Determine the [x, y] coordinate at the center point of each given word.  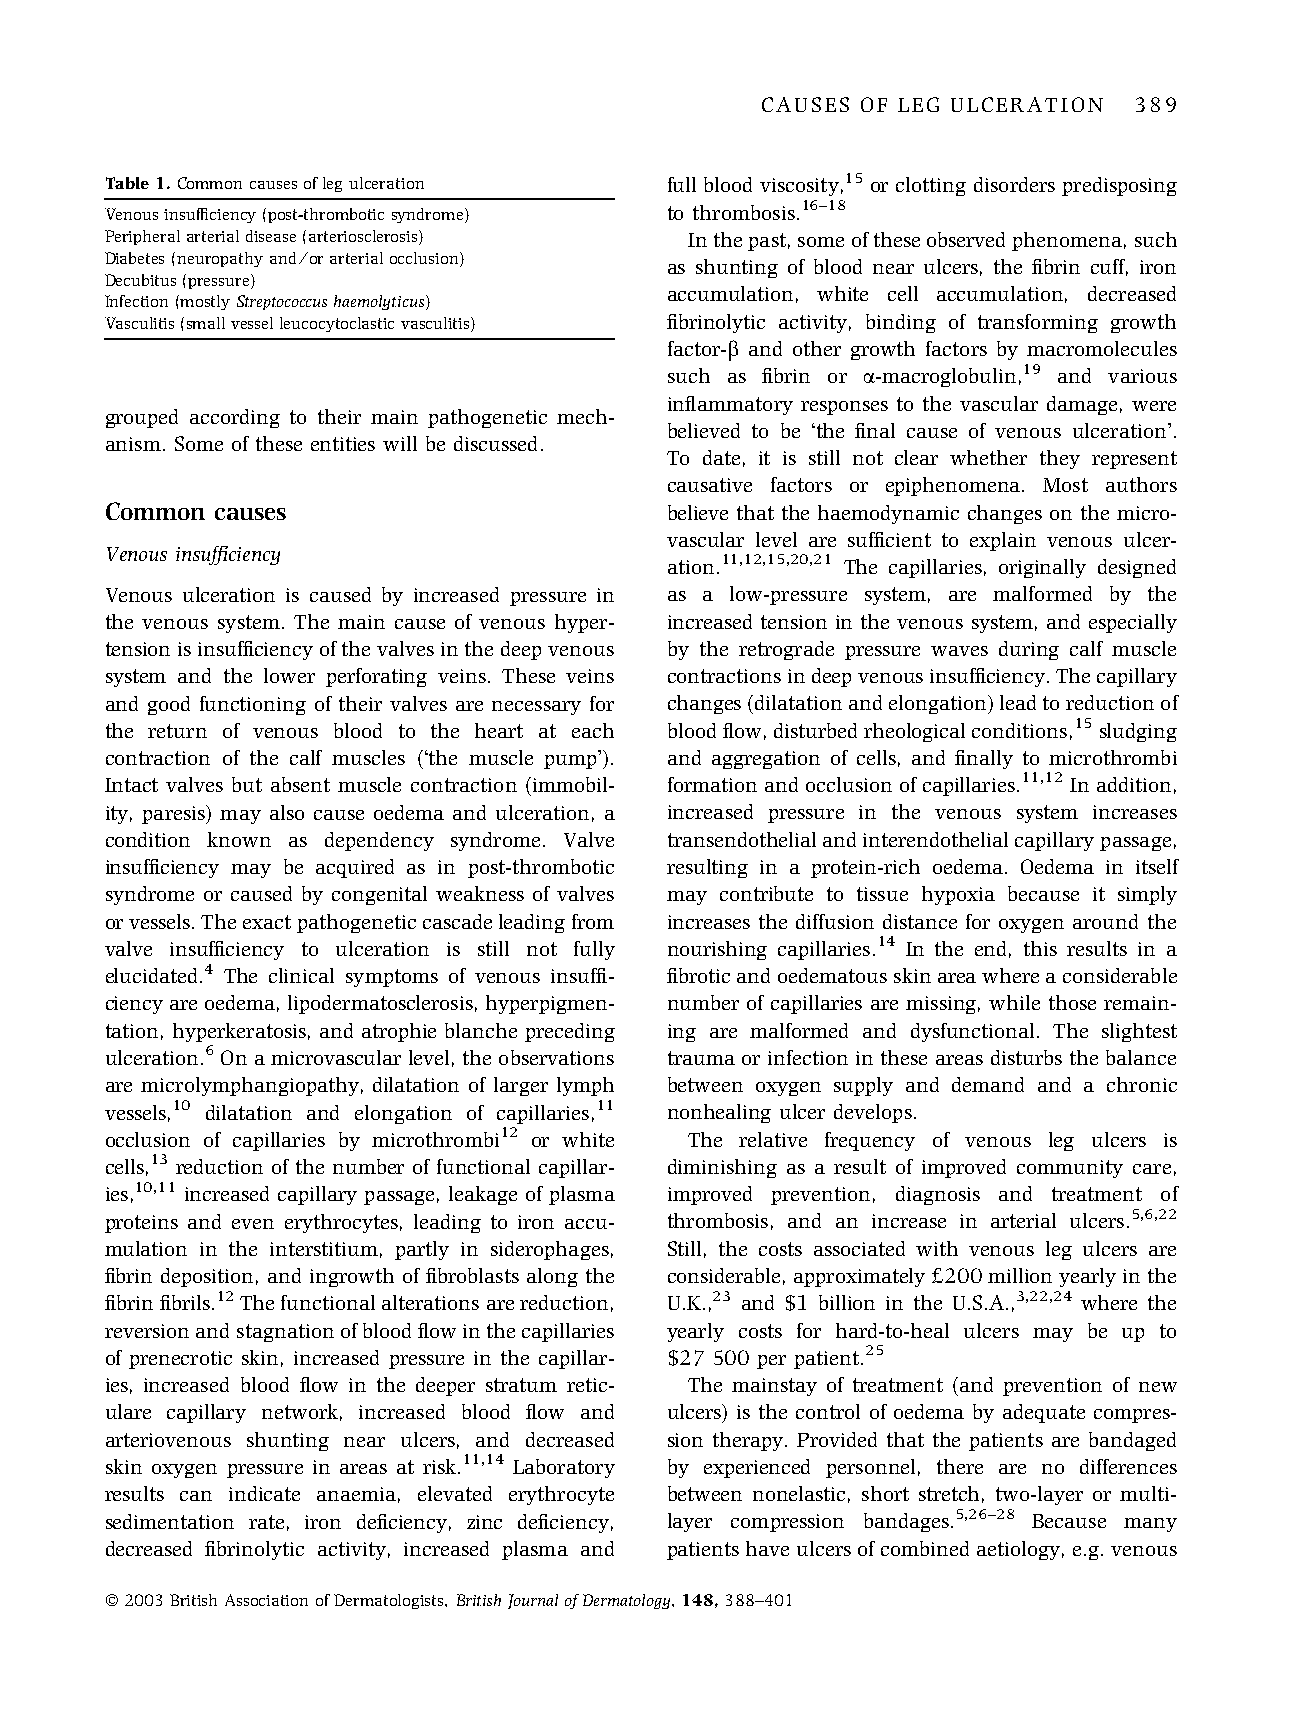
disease [271, 236]
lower [289, 675]
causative [710, 485]
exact [267, 922]
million [1020, 1275]
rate [266, 1522]
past [767, 242]
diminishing [722, 1168]
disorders [1014, 184]
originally [1042, 568]
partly [422, 1250]
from [593, 921]
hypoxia [958, 895]
